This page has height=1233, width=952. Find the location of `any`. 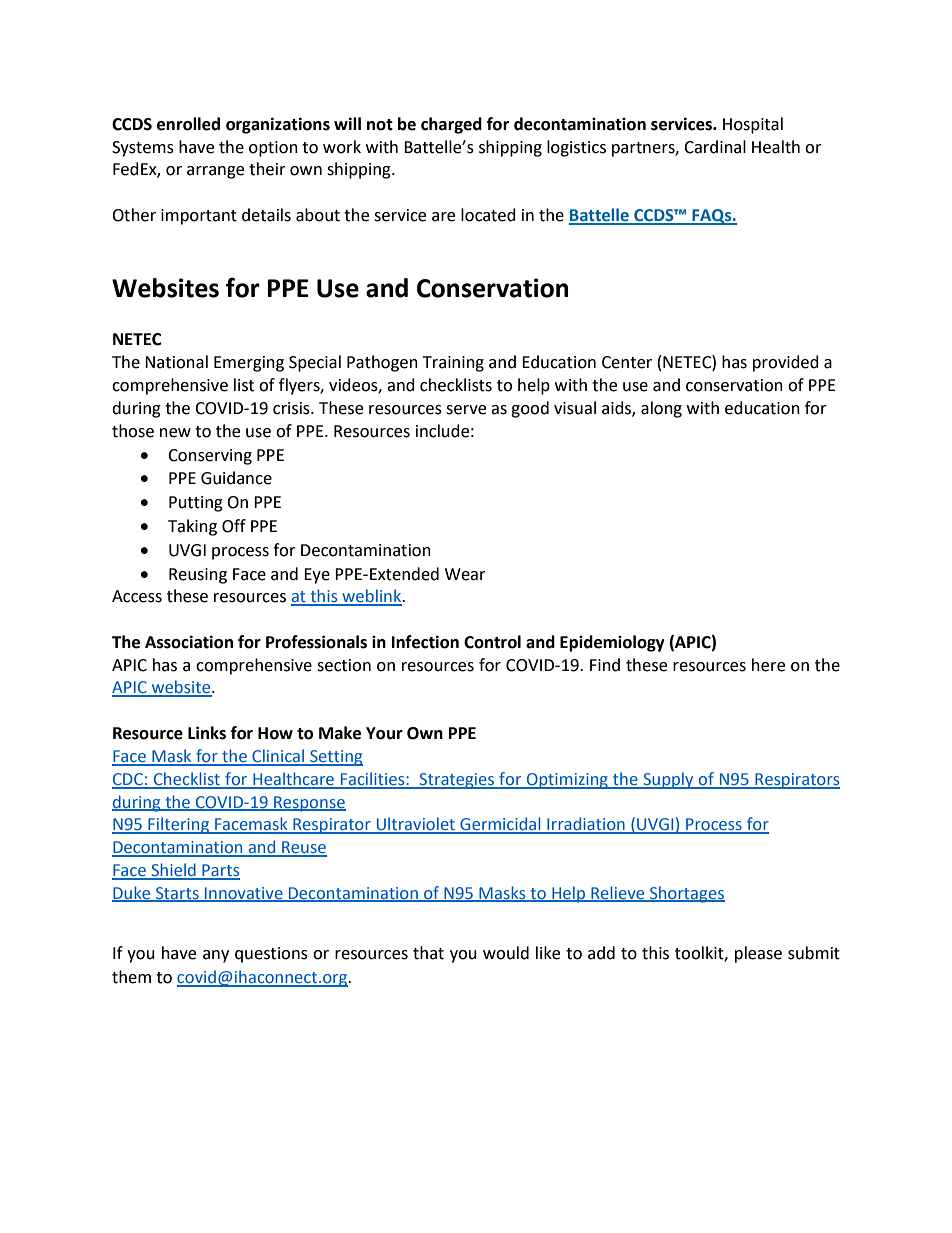

any is located at coordinates (216, 956).
